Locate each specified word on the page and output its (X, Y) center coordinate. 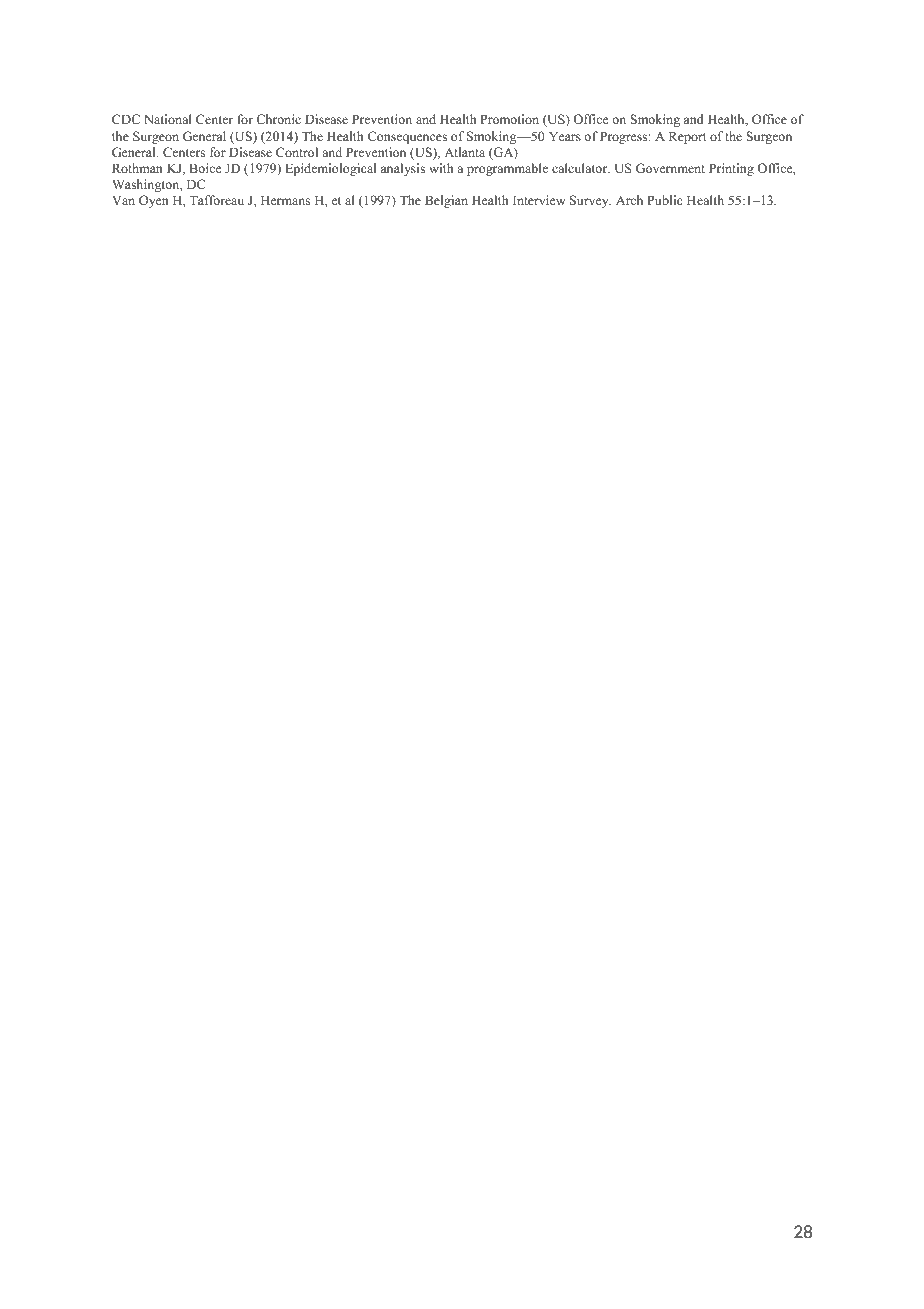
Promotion (509, 119)
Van (123, 200)
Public (664, 200)
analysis (403, 169)
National (168, 119)
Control (297, 152)
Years (565, 136)
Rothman (137, 168)
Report (688, 137)
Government (670, 168)
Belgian (446, 201)
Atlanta (464, 152)
